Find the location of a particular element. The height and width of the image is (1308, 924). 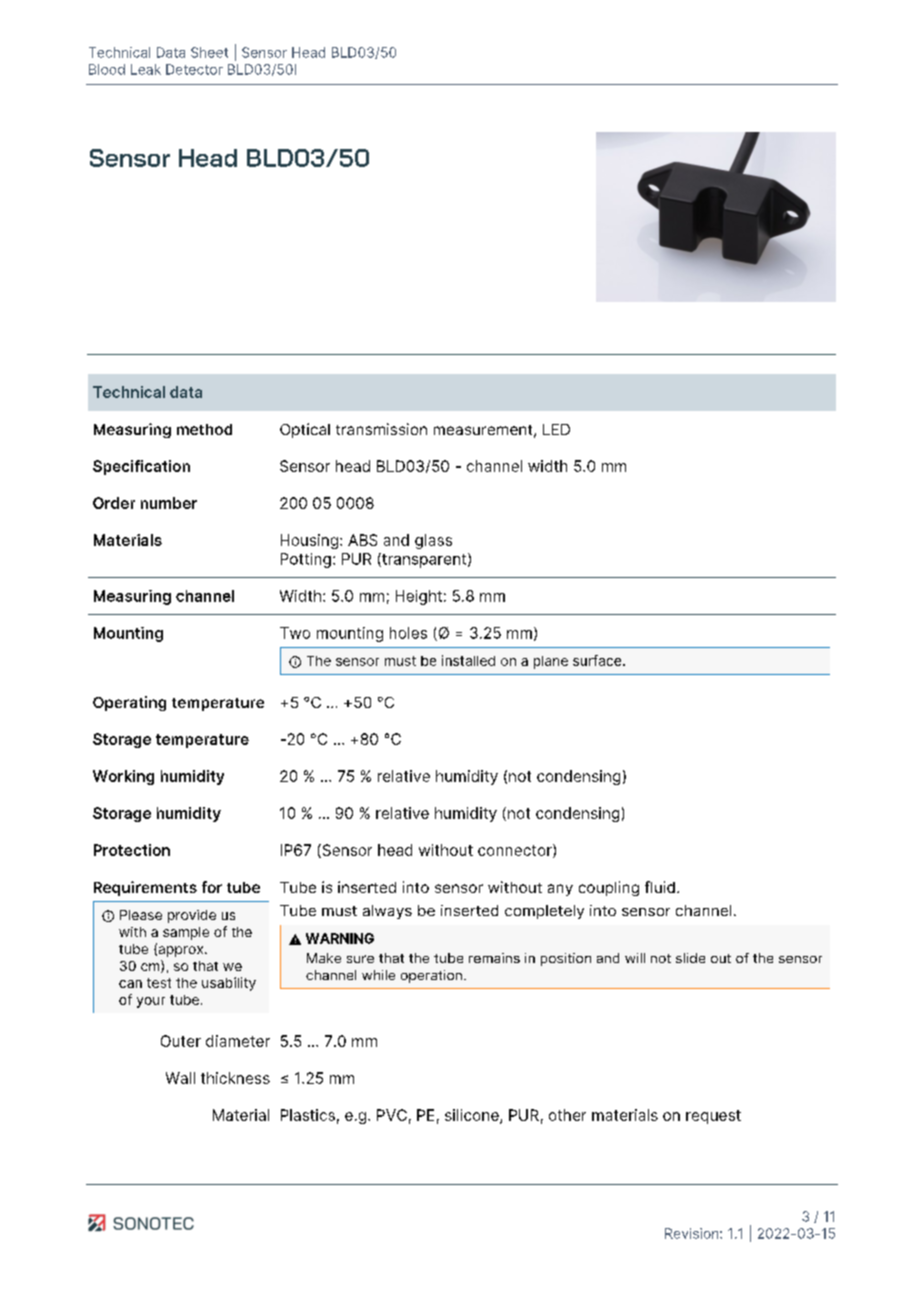

surface is located at coordinates (598, 660).
